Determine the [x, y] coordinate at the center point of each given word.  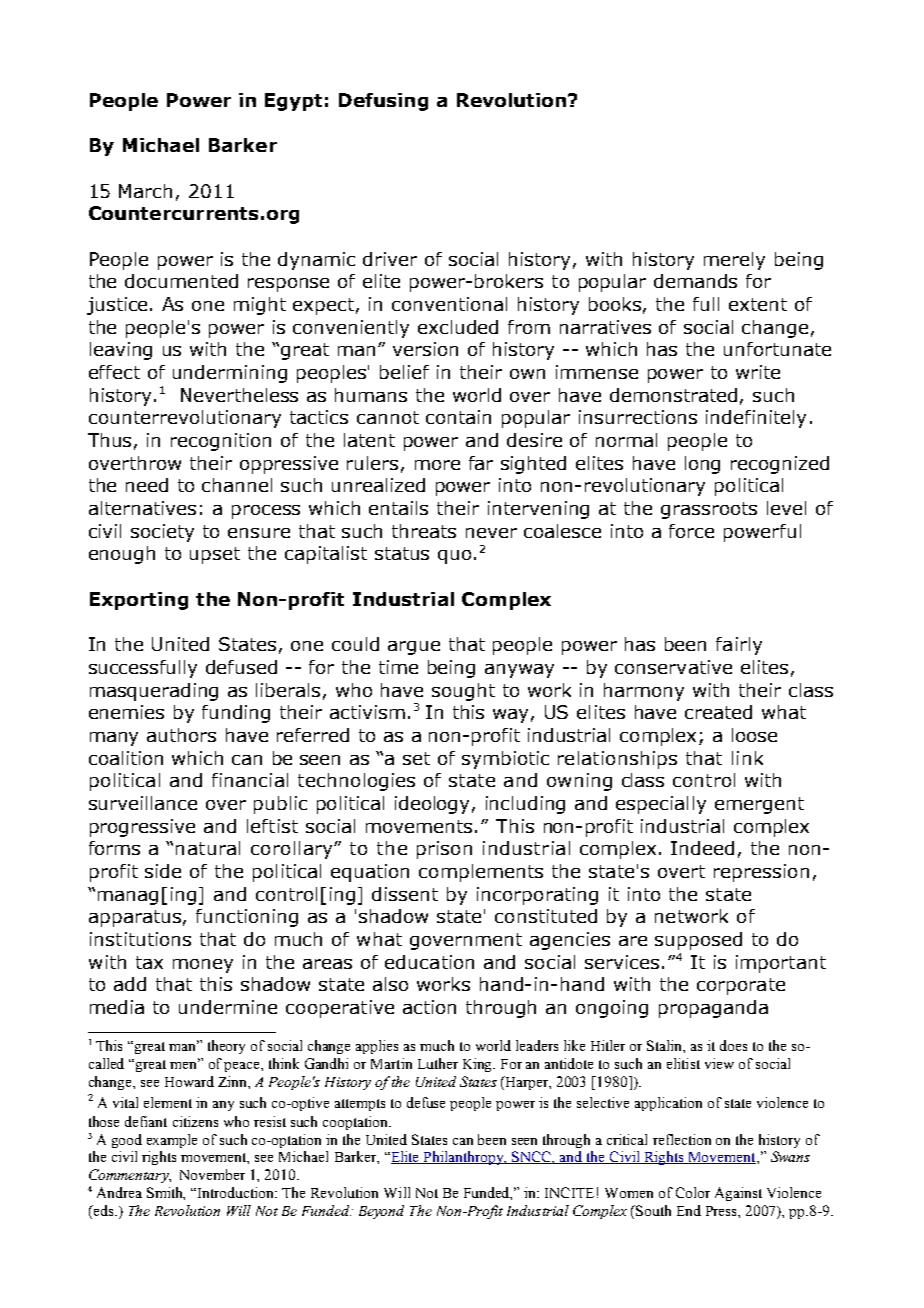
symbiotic [505, 760]
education [429, 962]
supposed [698, 941]
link [747, 758]
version [425, 349]
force [691, 531]
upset [215, 555]
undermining [230, 374]
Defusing [383, 102]
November [212, 1174]
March [145, 191]
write [758, 372]
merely [734, 261]
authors [181, 735]
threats [424, 531]
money [203, 966]
